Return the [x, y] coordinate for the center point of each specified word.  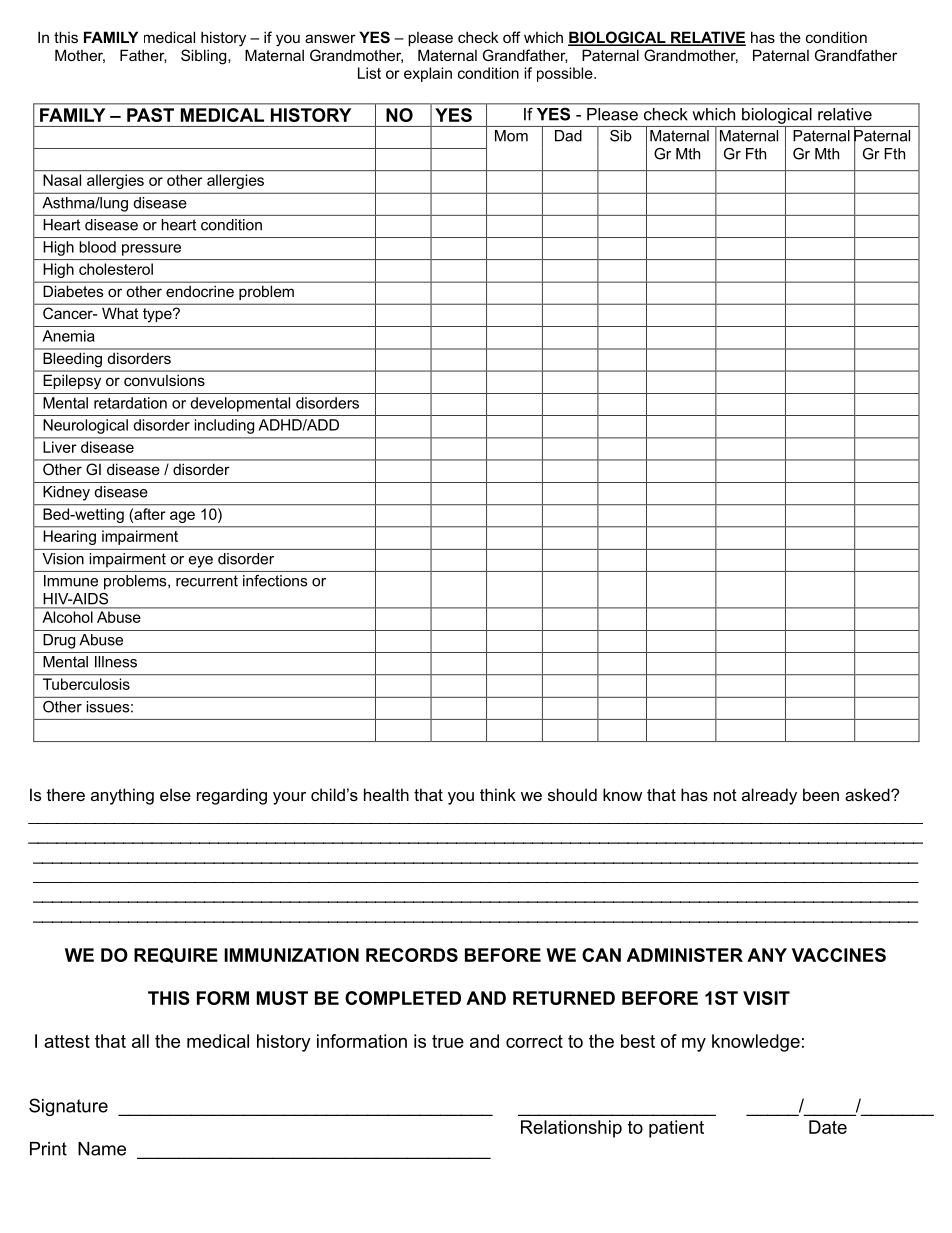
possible [566, 74]
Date [828, 1127]
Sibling [205, 57]
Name [102, 1149]
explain [428, 74]
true [448, 1041]
